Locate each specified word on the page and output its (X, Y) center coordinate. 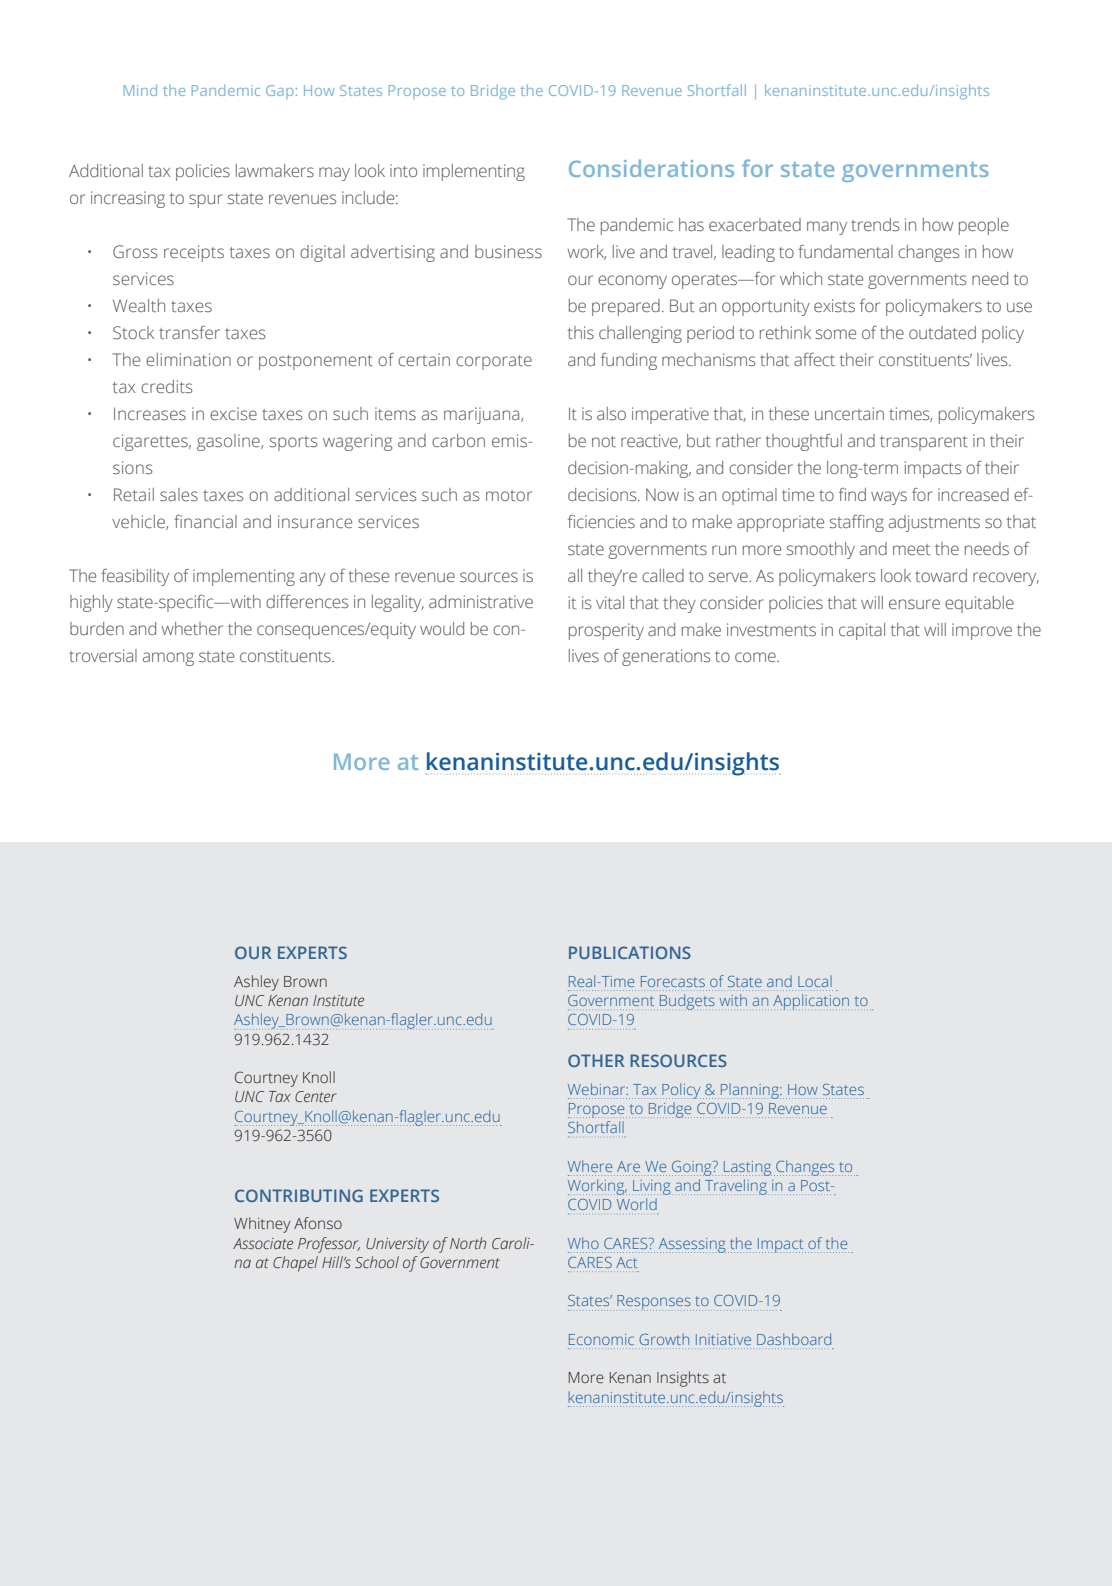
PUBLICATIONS (630, 952)
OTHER (596, 1060)
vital (610, 602)
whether (192, 628)
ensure (914, 604)
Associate (263, 1243)
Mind (140, 90)
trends (875, 224)
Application (811, 1002)
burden (97, 628)
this (581, 332)
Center (316, 1096)
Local (815, 981)
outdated (942, 332)
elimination (188, 359)
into (403, 170)
